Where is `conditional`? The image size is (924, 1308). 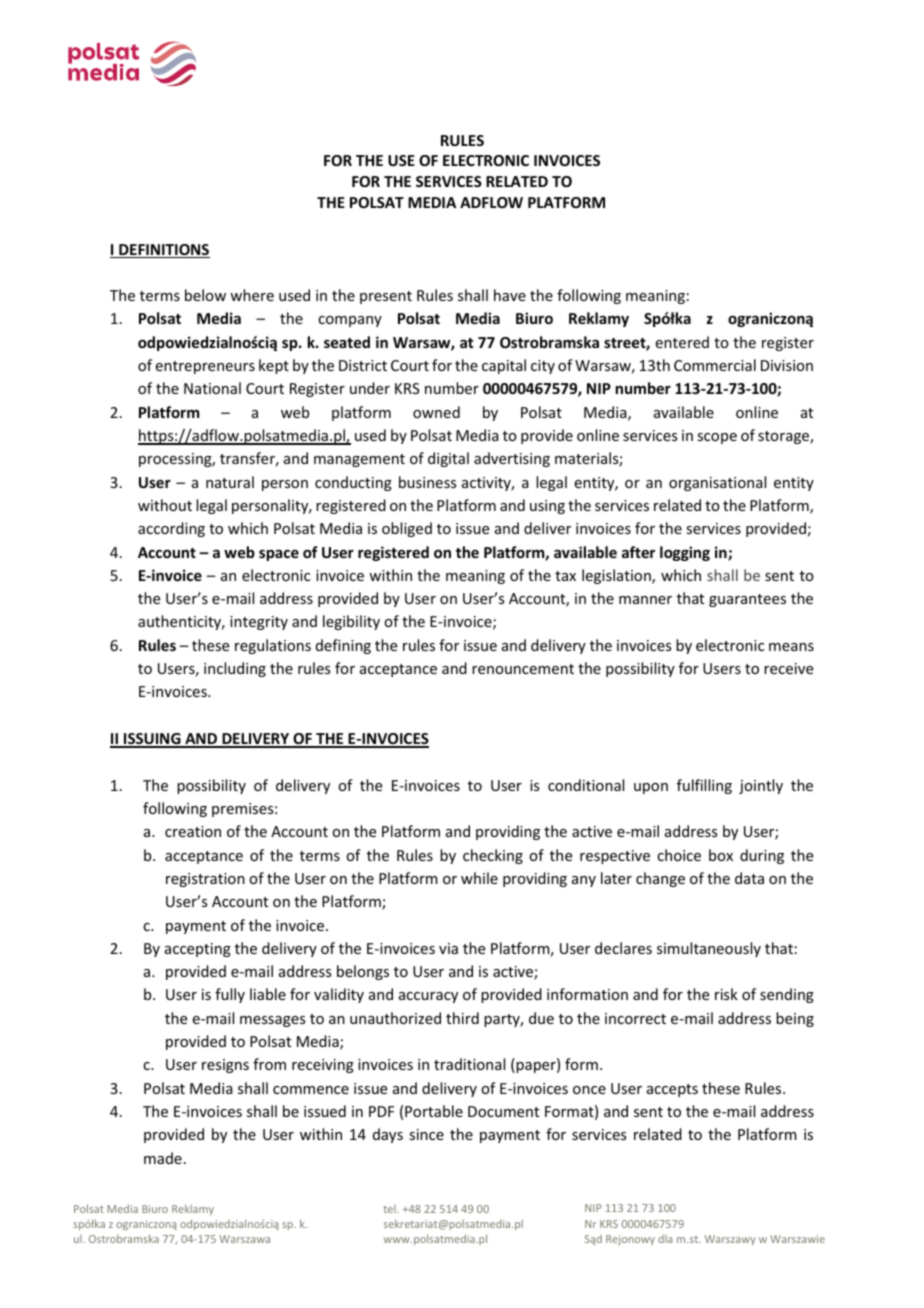 conditional is located at coordinates (586, 785).
